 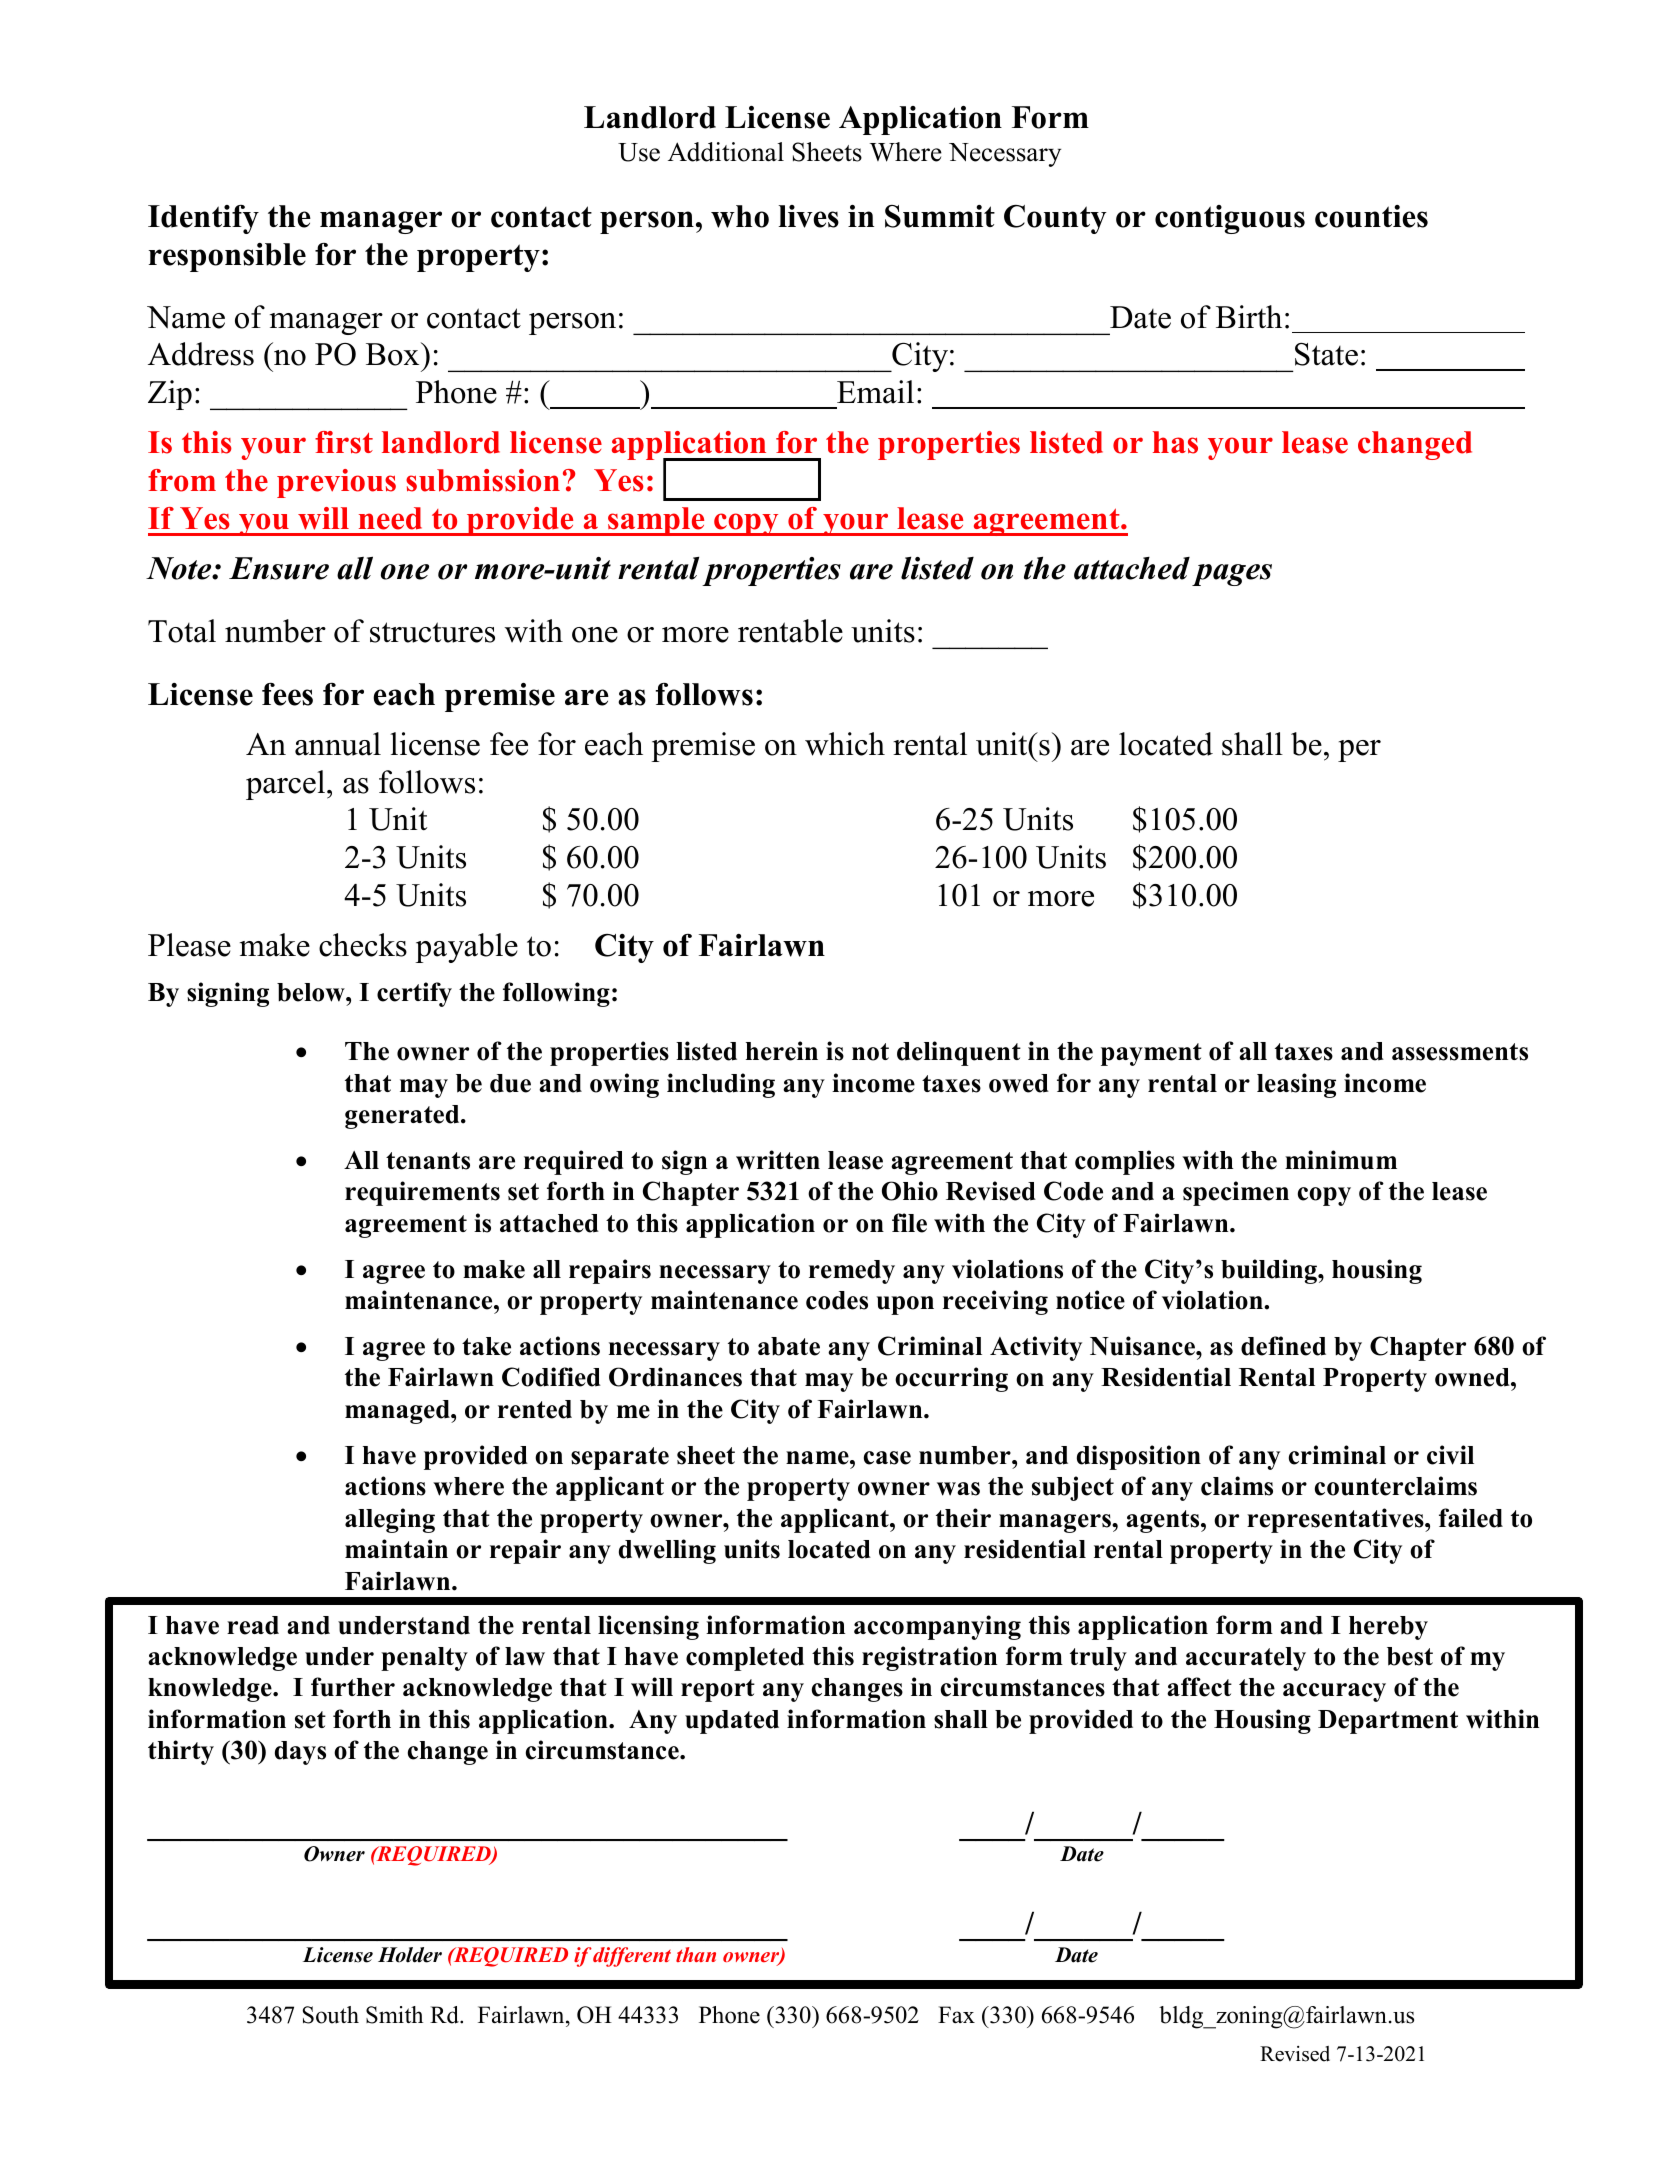 What do you see at coordinates (808, 216) in the image?
I see `lives` at bounding box center [808, 216].
